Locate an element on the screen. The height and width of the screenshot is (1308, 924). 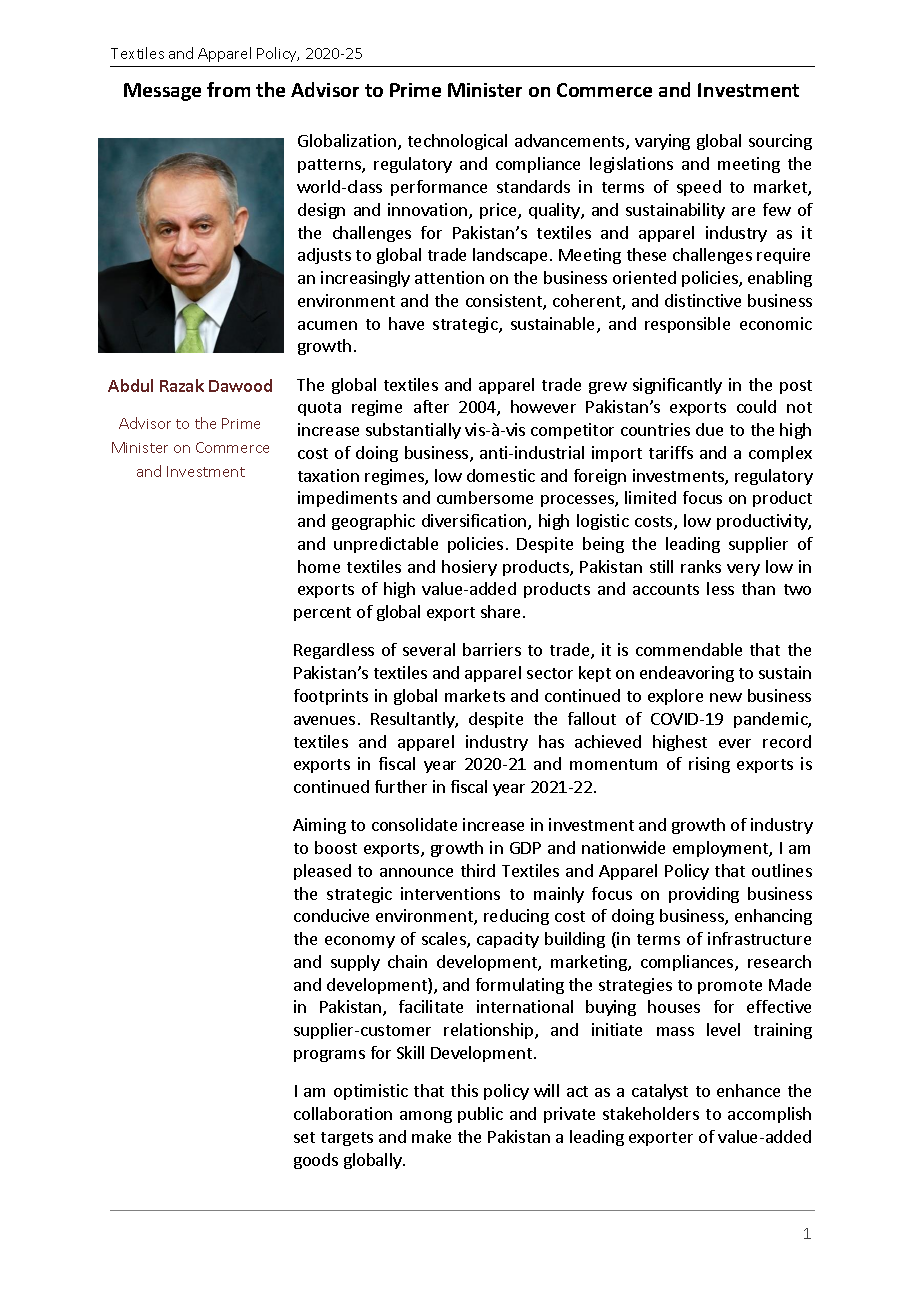
set is located at coordinates (304, 1137).
